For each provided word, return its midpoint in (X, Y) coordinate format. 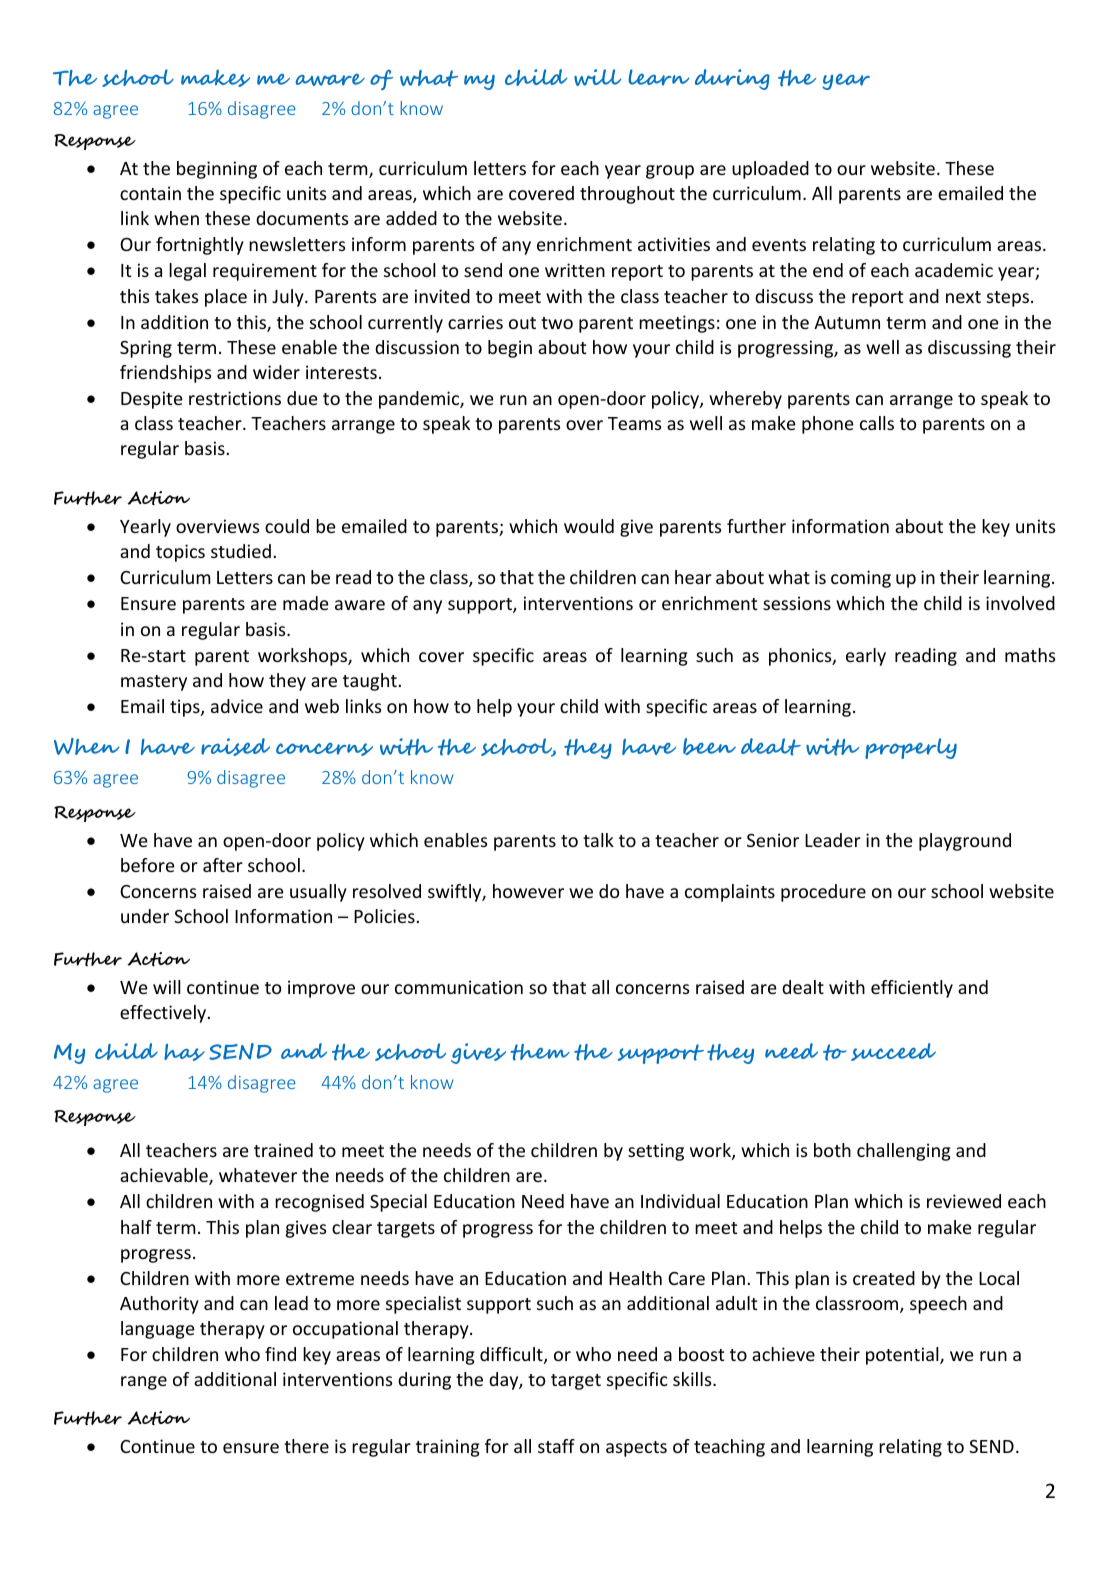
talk (598, 840)
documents (302, 218)
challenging (904, 1152)
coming (861, 579)
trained (283, 1150)
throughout (627, 195)
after (223, 865)
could (287, 526)
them (540, 1052)
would (589, 526)
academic (954, 270)
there (306, 1446)
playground (965, 842)
